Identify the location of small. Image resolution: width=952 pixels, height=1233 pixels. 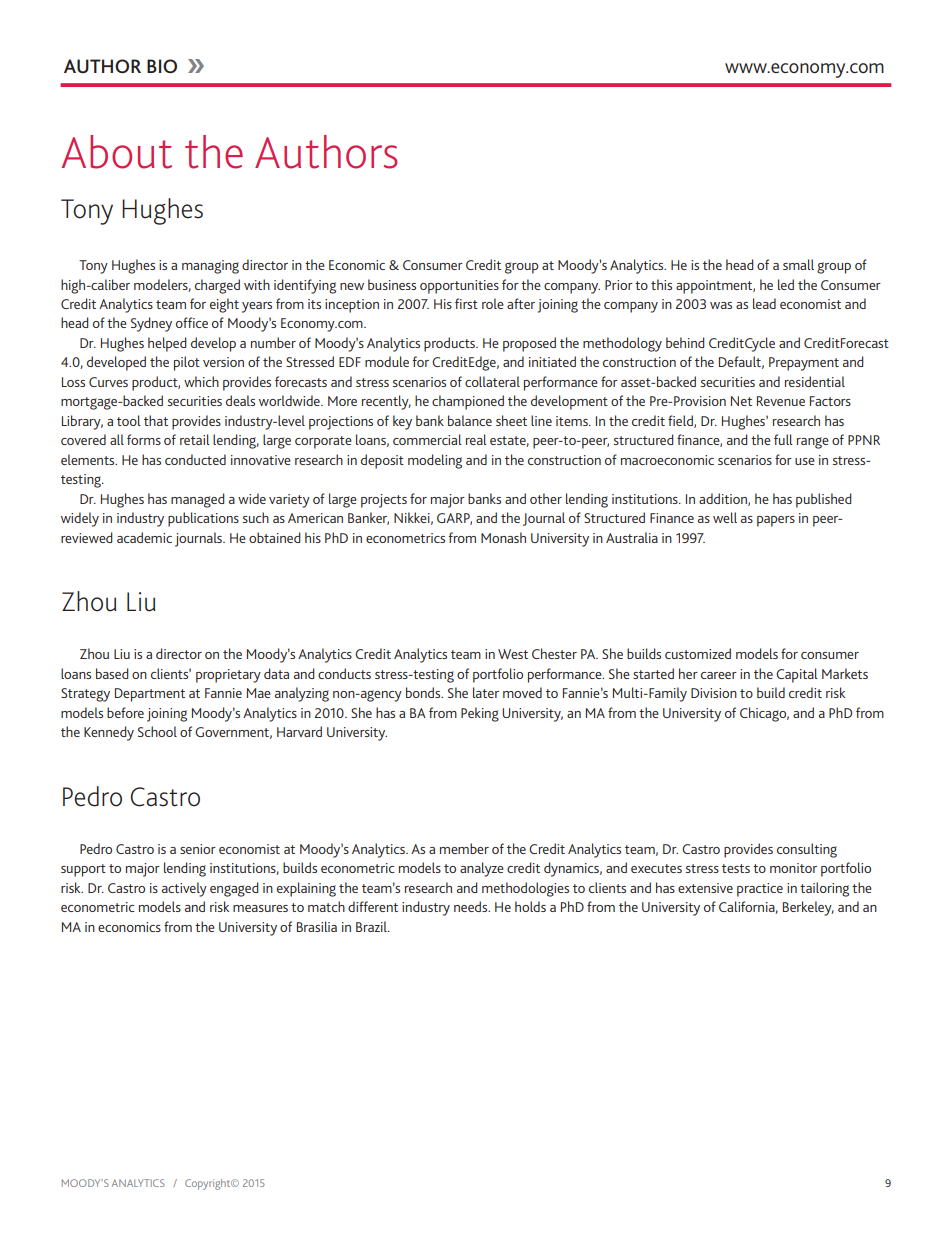
(798, 264).
